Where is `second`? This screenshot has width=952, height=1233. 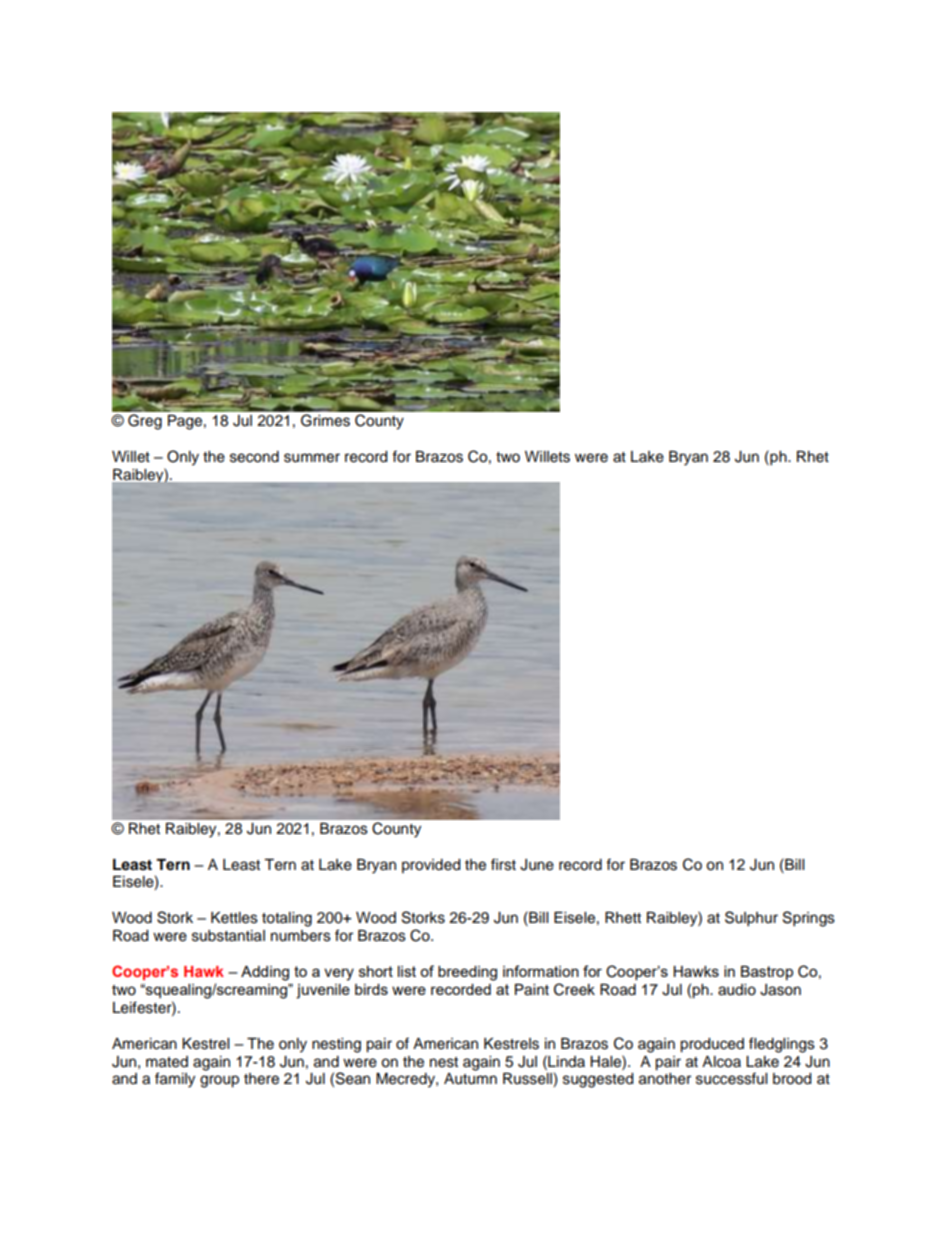 second is located at coordinates (254, 457).
